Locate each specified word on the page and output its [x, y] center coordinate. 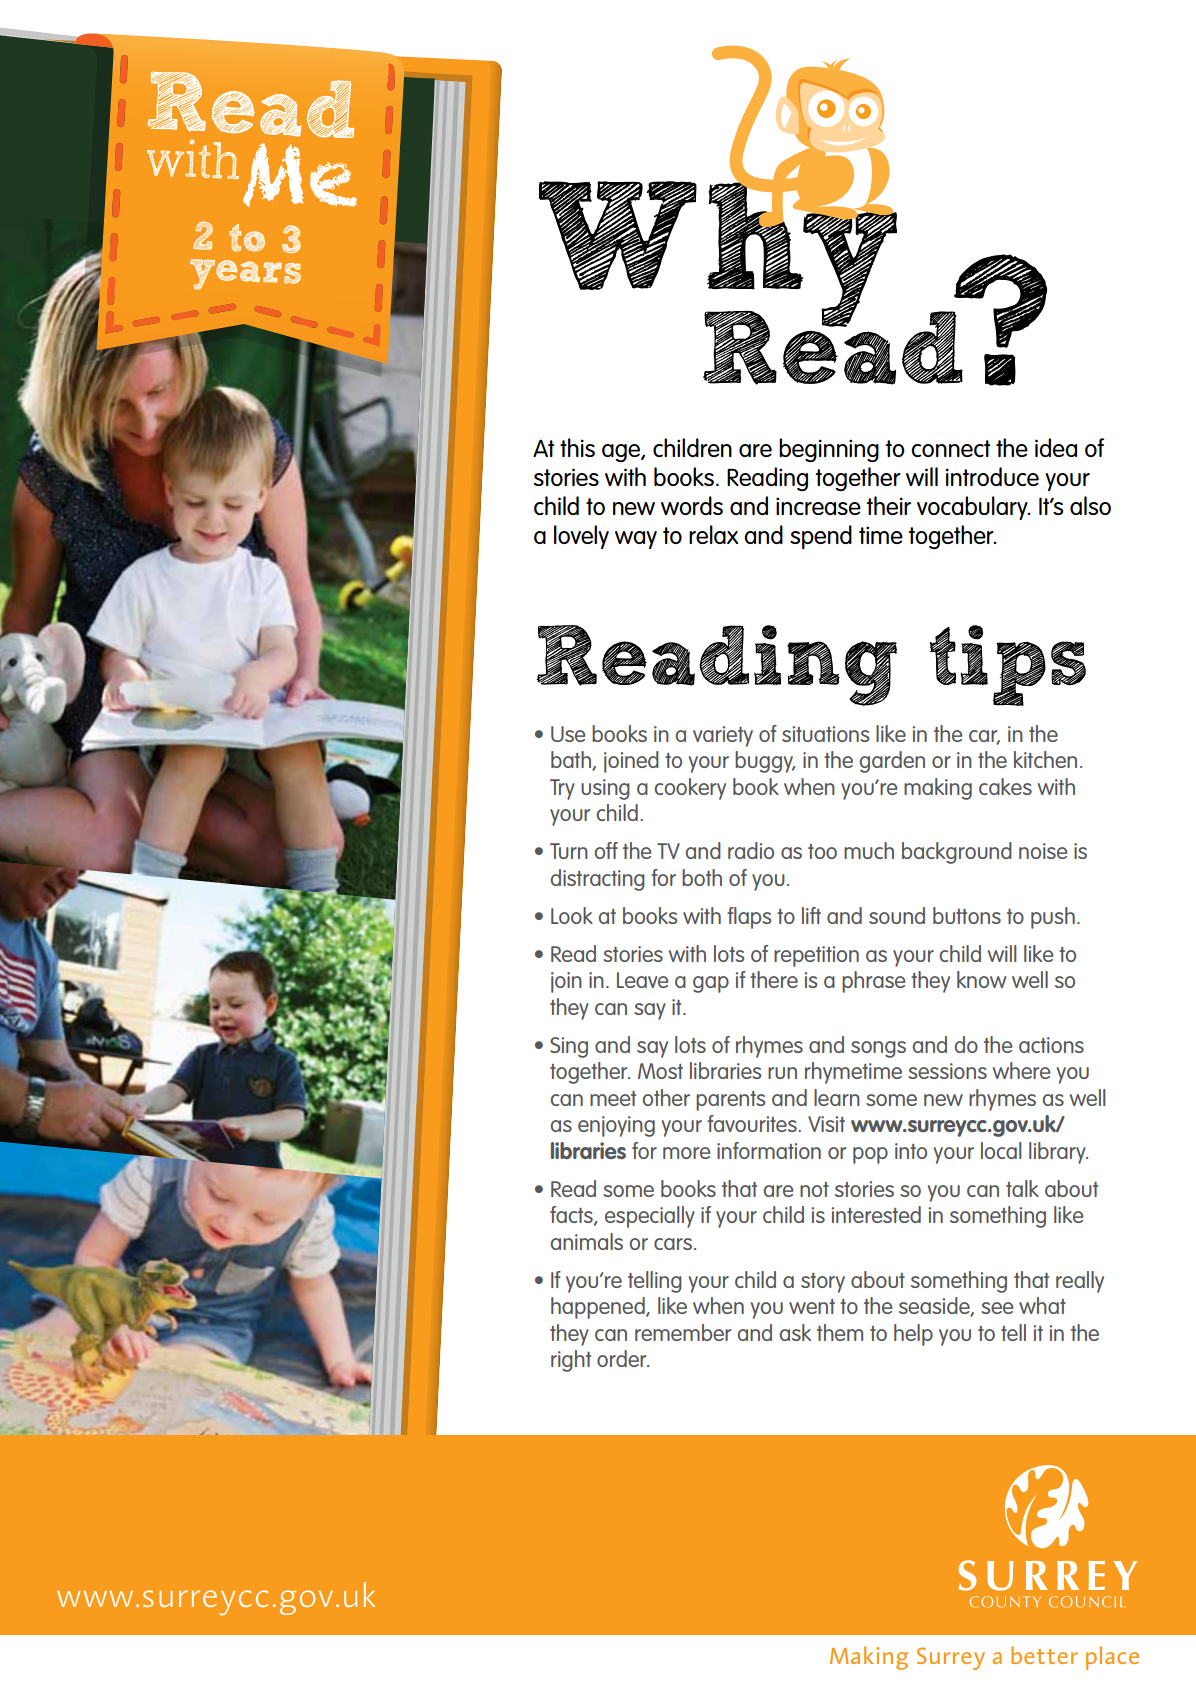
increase [818, 506]
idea [1056, 447]
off [606, 850]
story [823, 1283]
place [1112, 1658]
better [1044, 1655]
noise [1043, 851]
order [623, 1358]
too [822, 851]
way [636, 540]
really [1080, 1282]
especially [650, 1217]
